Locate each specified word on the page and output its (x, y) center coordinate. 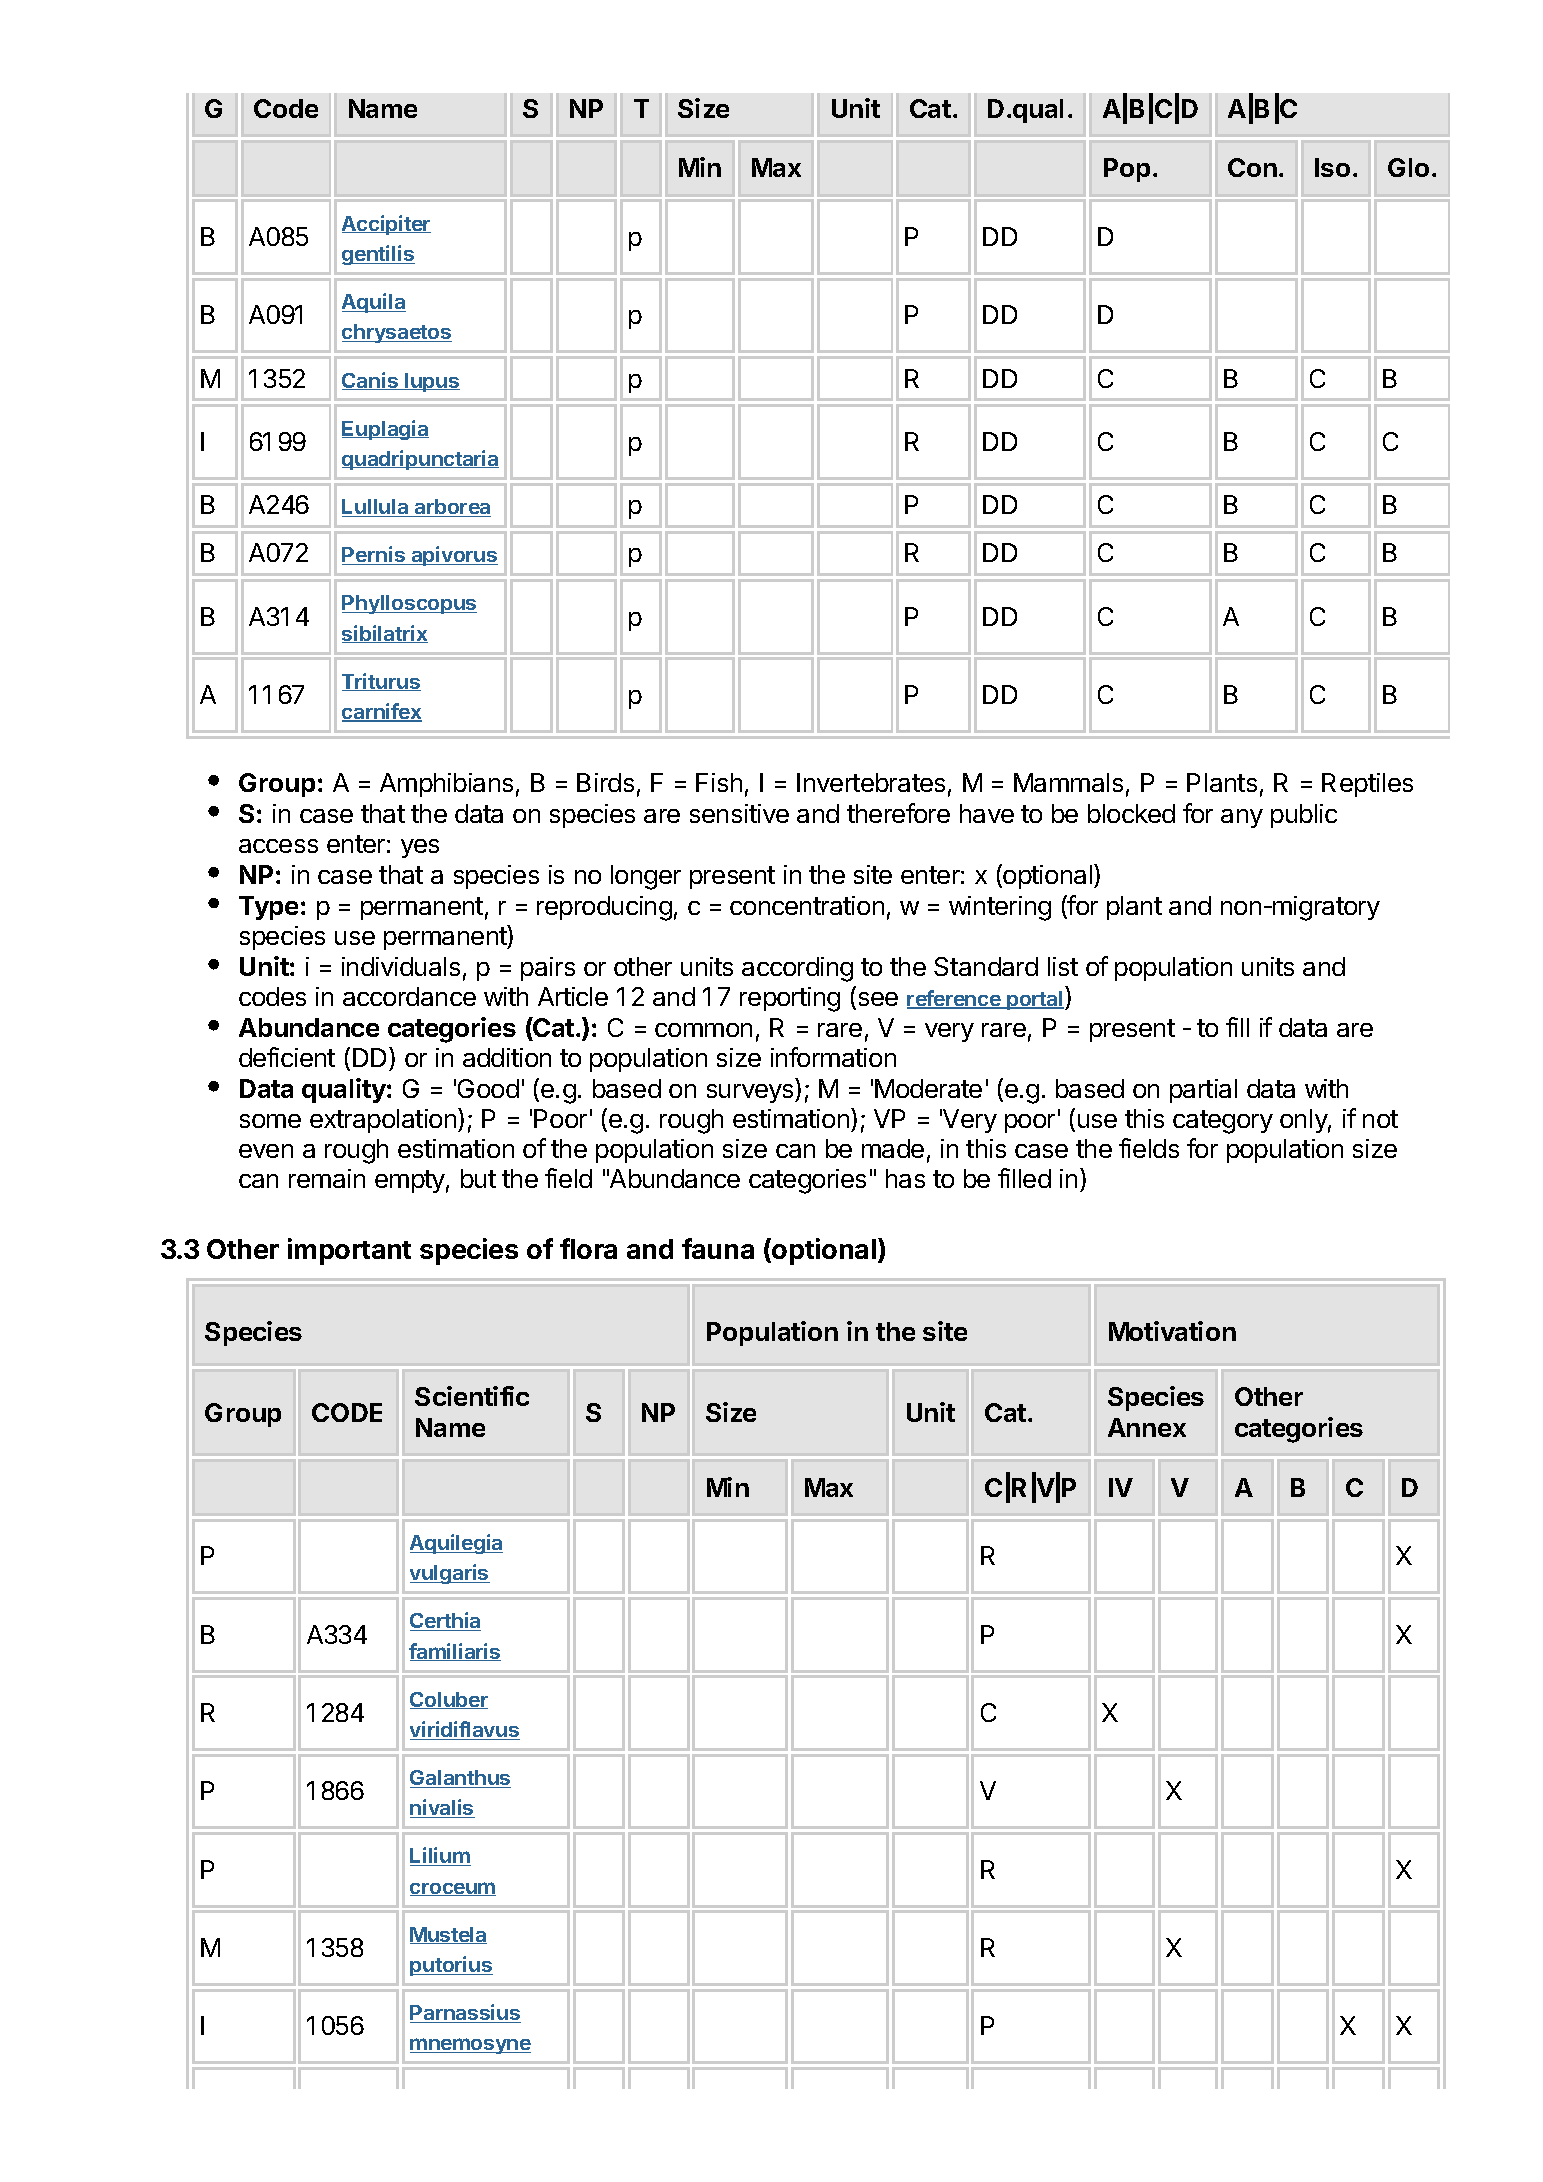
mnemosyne (470, 2046)
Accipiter (386, 225)
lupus (431, 382)
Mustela (448, 1935)
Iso (1332, 167)
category (1223, 1122)
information (833, 1057)
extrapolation (384, 1120)
